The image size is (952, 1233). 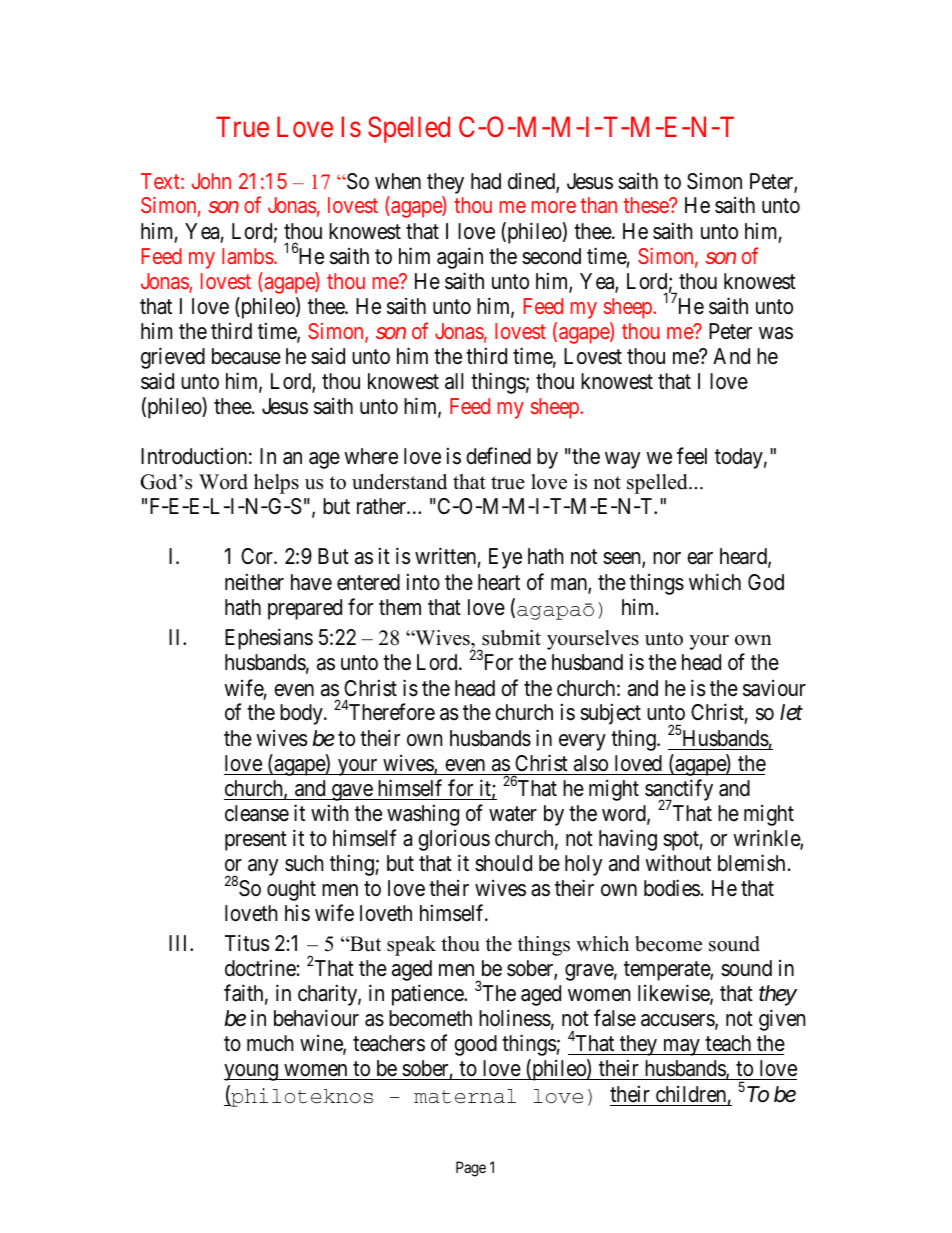 What do you see at coordinates (252, 1072) in the screenshot?
I see `young` at bounding box center [252, 1072].
